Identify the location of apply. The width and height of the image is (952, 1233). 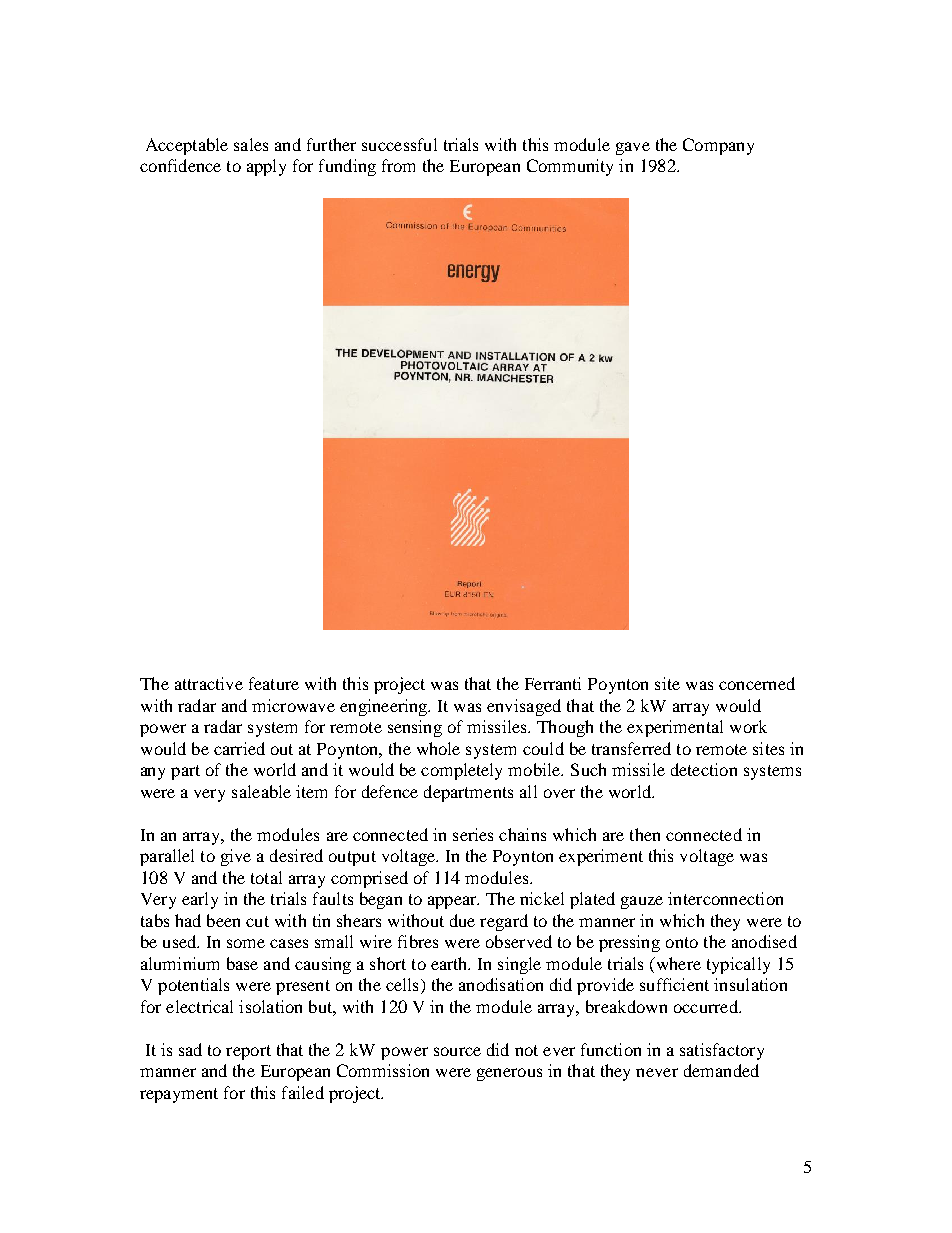
(266, 167).
